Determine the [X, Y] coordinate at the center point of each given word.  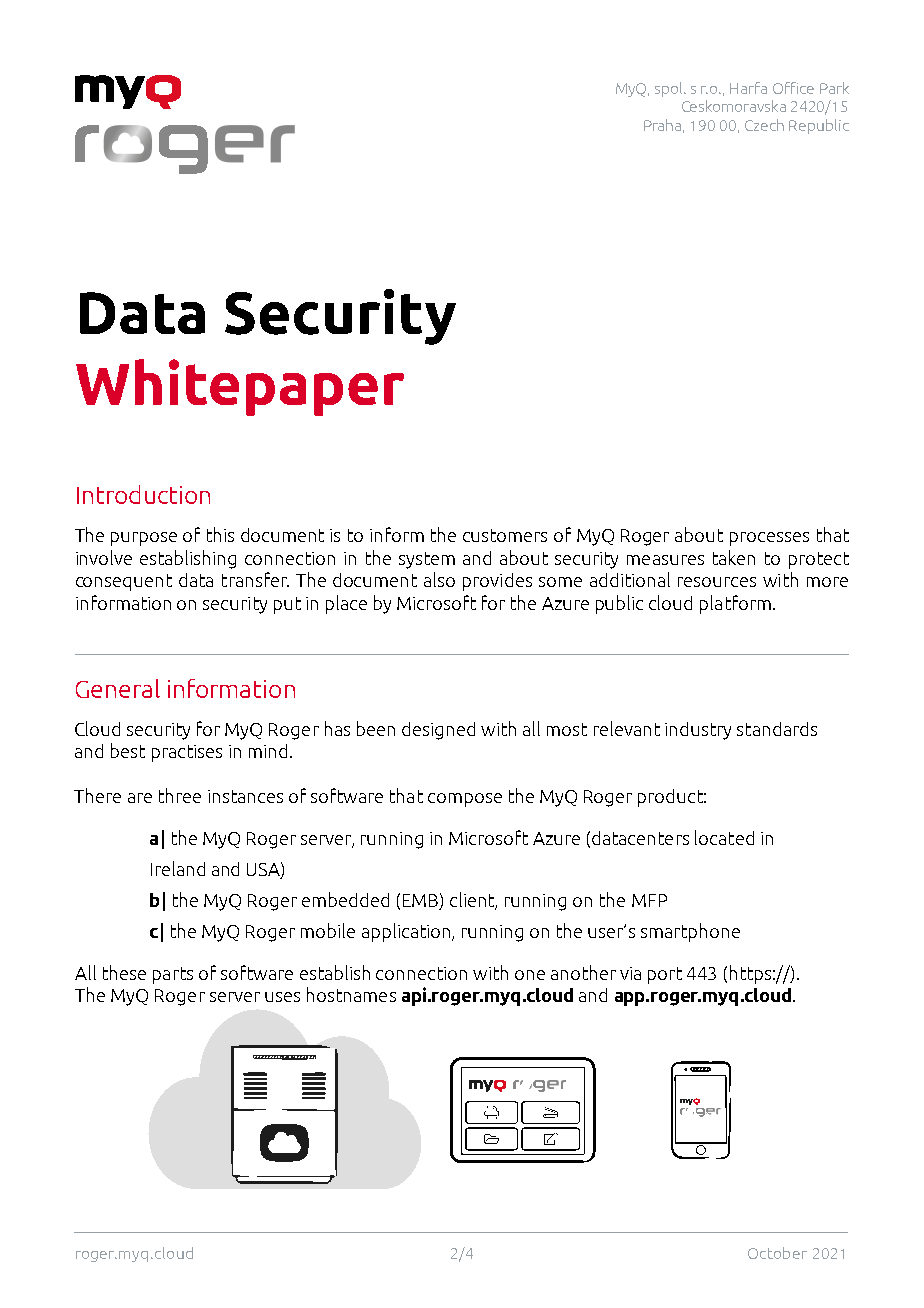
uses [282, 997]
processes [769, 539]
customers [505, 535]
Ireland [178, 868]
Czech [764, 125]
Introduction [143, 494]
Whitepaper [240, 387]
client [473, 901]
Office [793, 88]
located [724, 837]
